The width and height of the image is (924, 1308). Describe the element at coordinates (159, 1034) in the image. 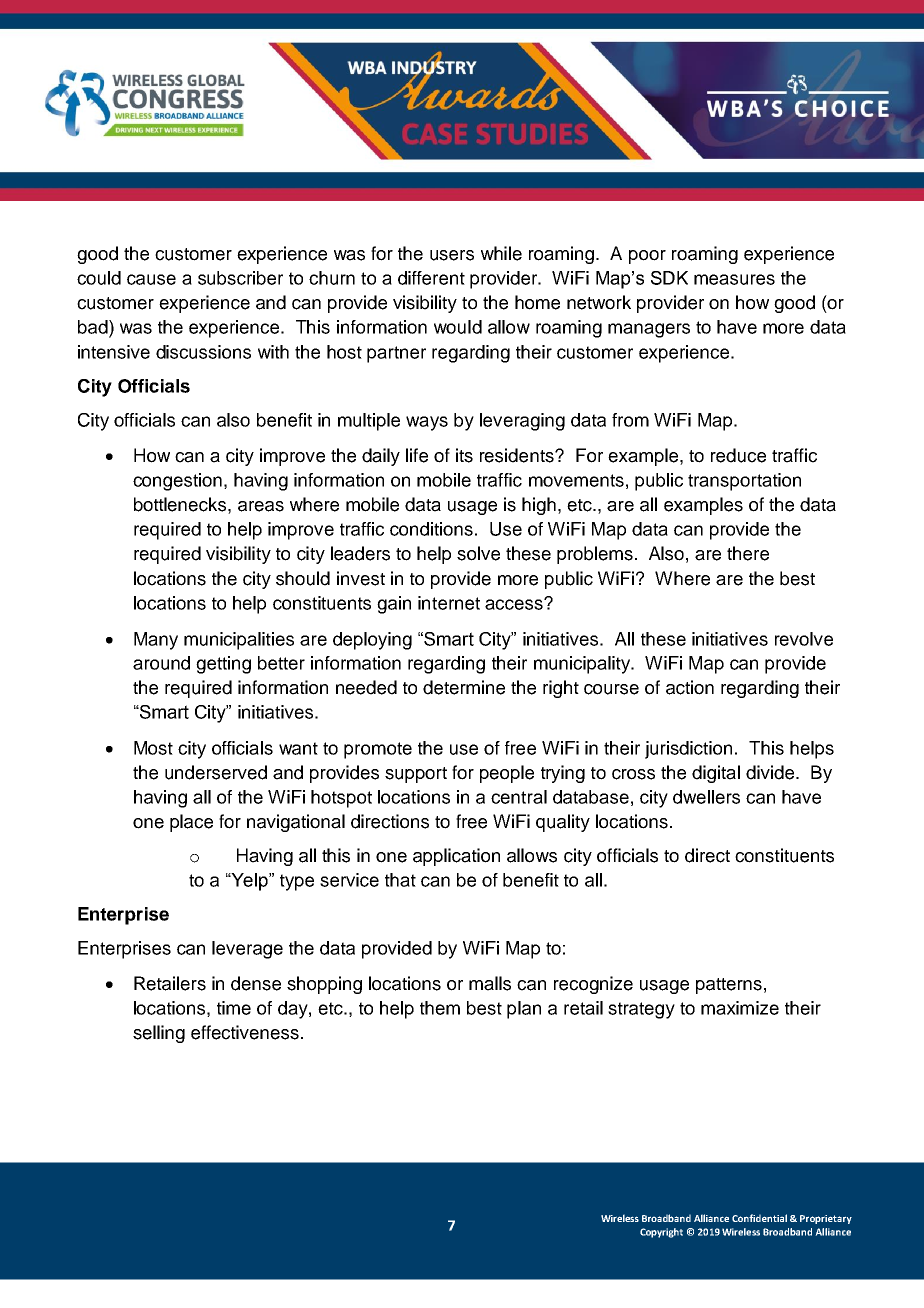

I see `selling` at that location.
